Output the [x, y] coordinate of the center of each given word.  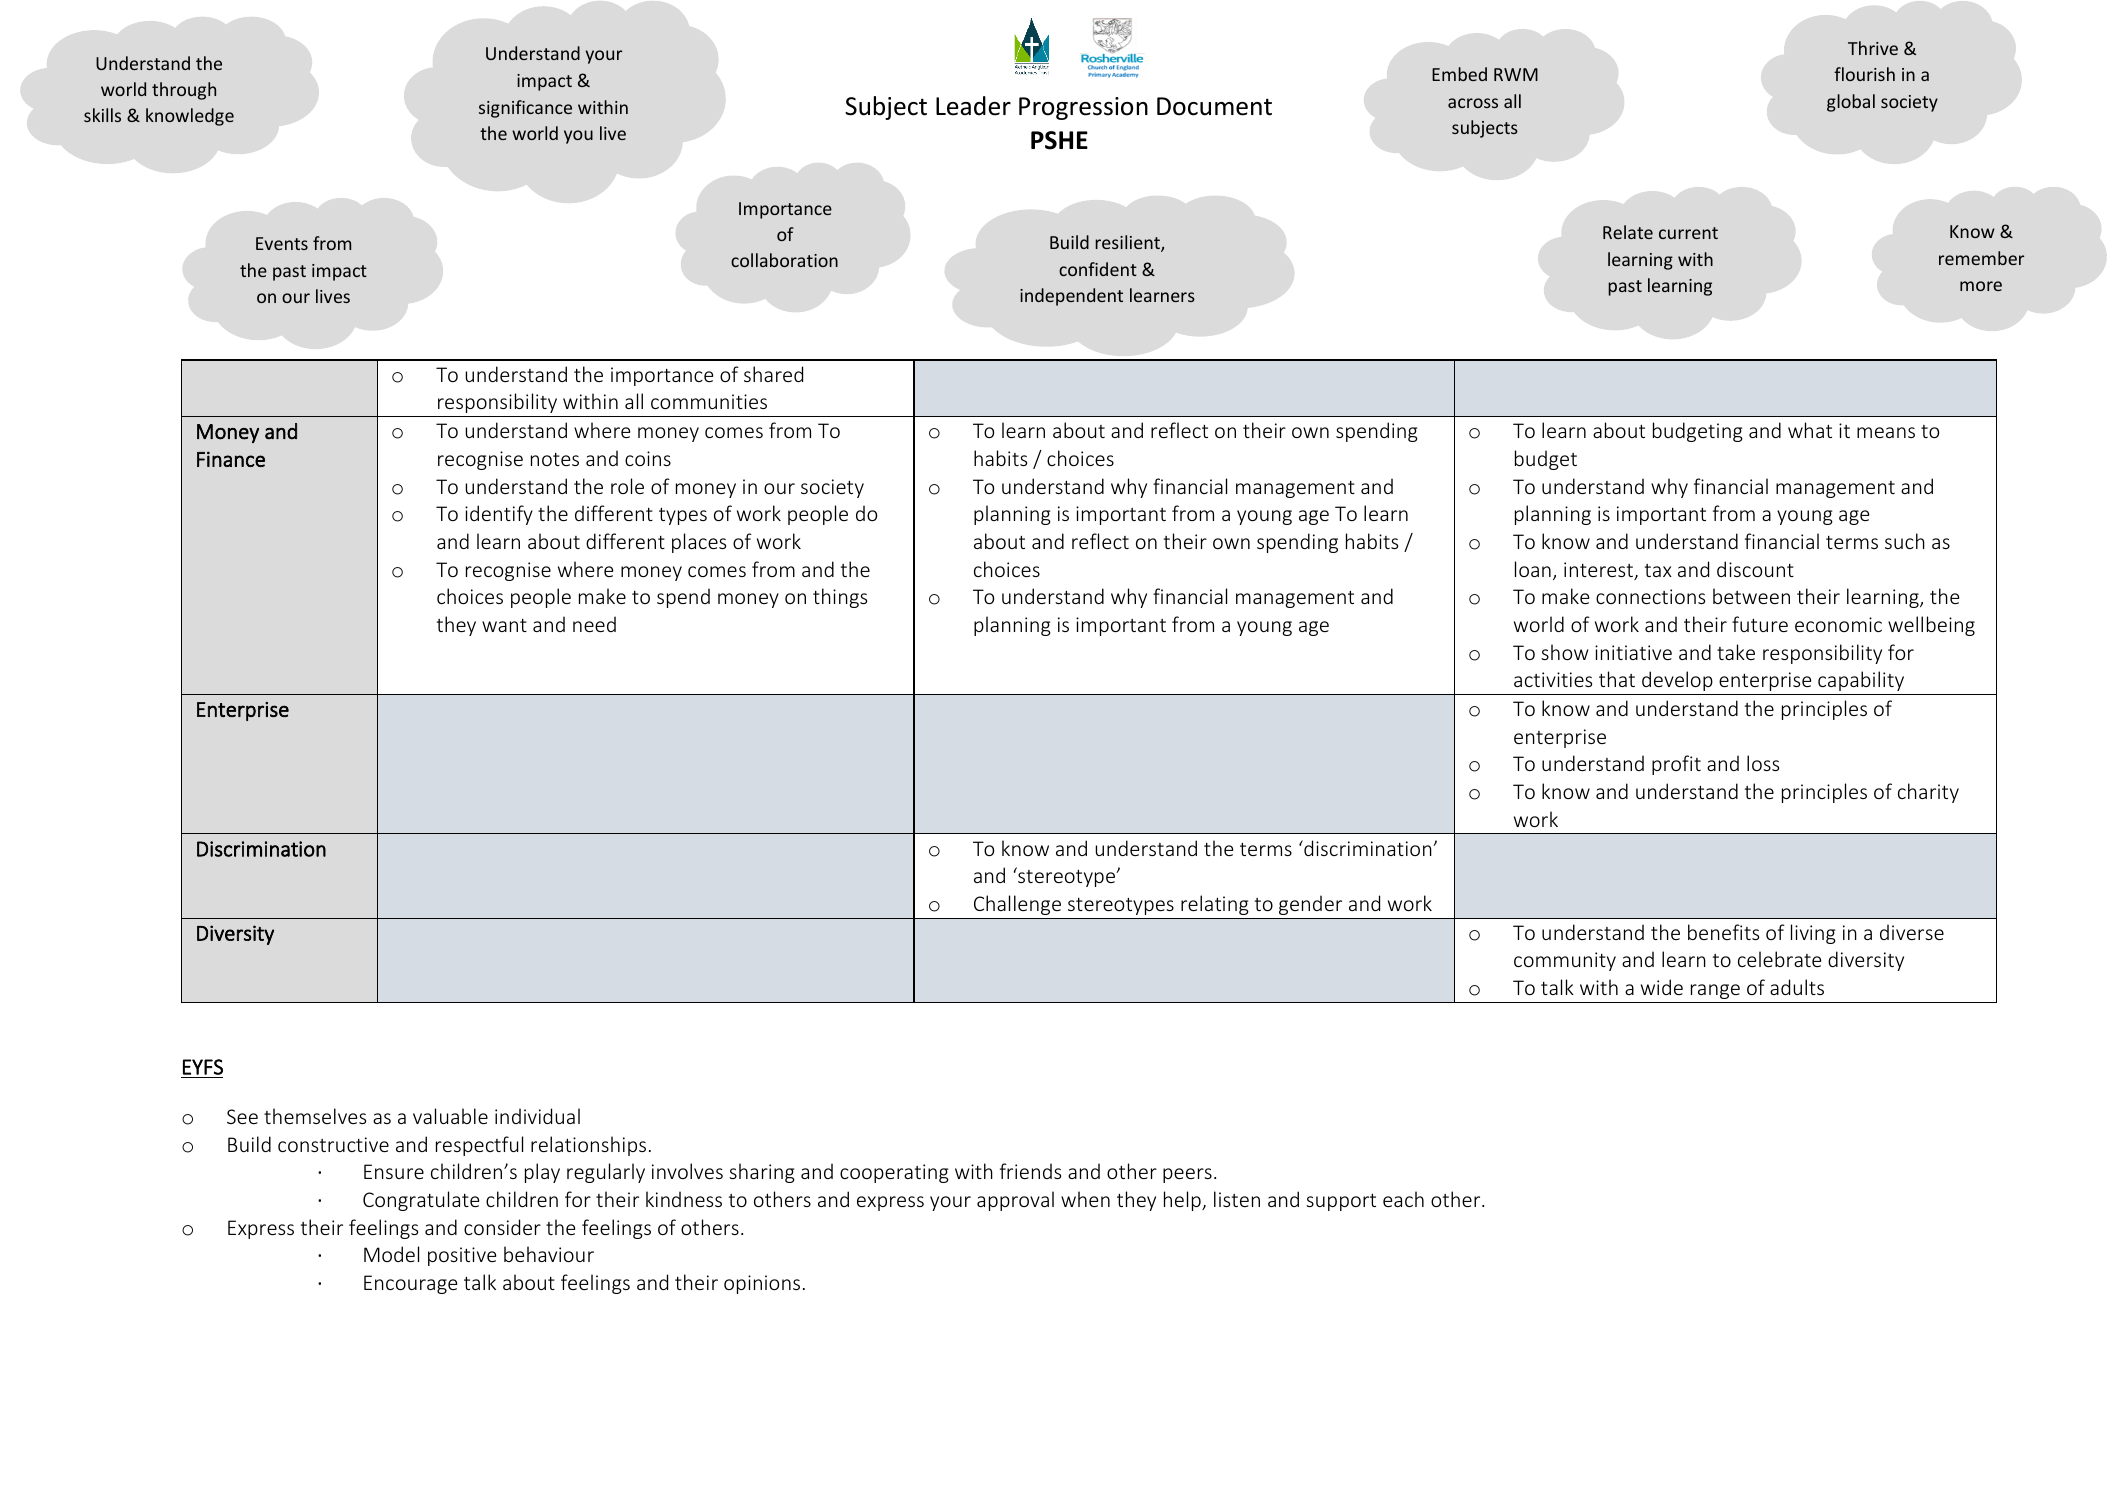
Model [391, 1254]
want [504, 625]
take [1736, 652]
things [840, 598]
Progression [1083, 108]
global [1851, 103]
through [184, 91]
